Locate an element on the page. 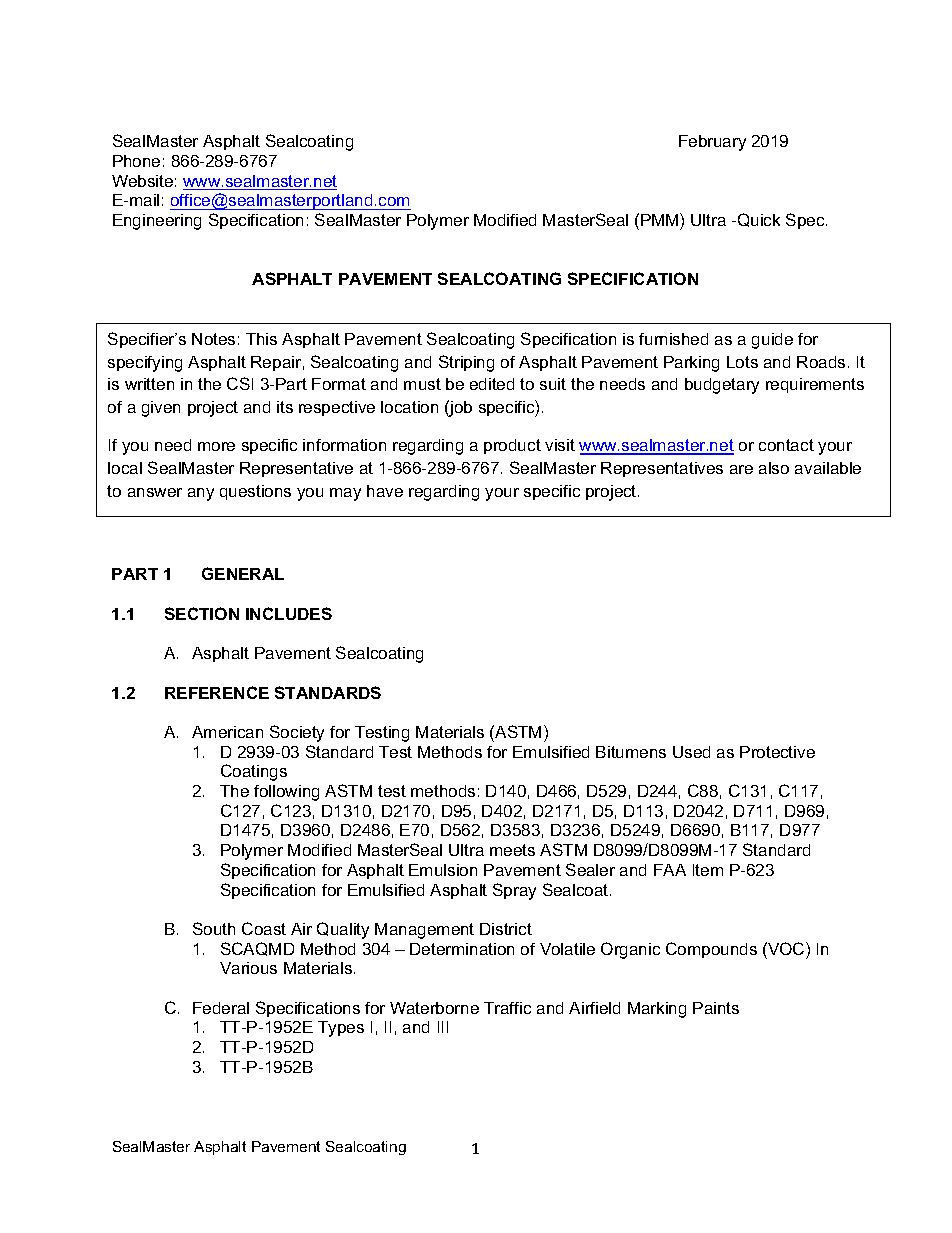  Lots is located at coordinates (742, 362).
